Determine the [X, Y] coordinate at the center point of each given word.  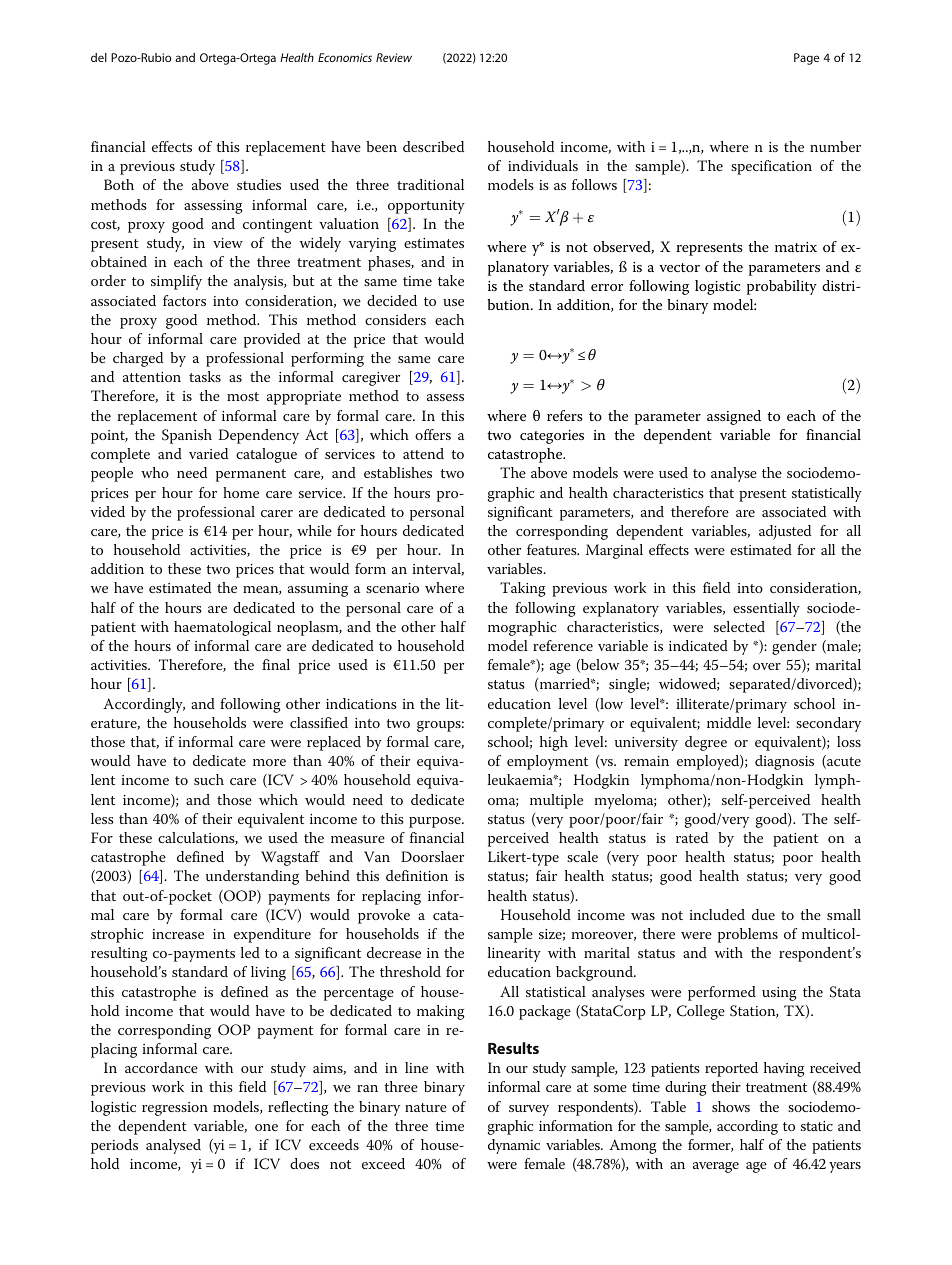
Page [806, 59]
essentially [766, 609]
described [433, 146]
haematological [222, 628]
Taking [523, 589]
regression [175, 1109]
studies [259, 184]
